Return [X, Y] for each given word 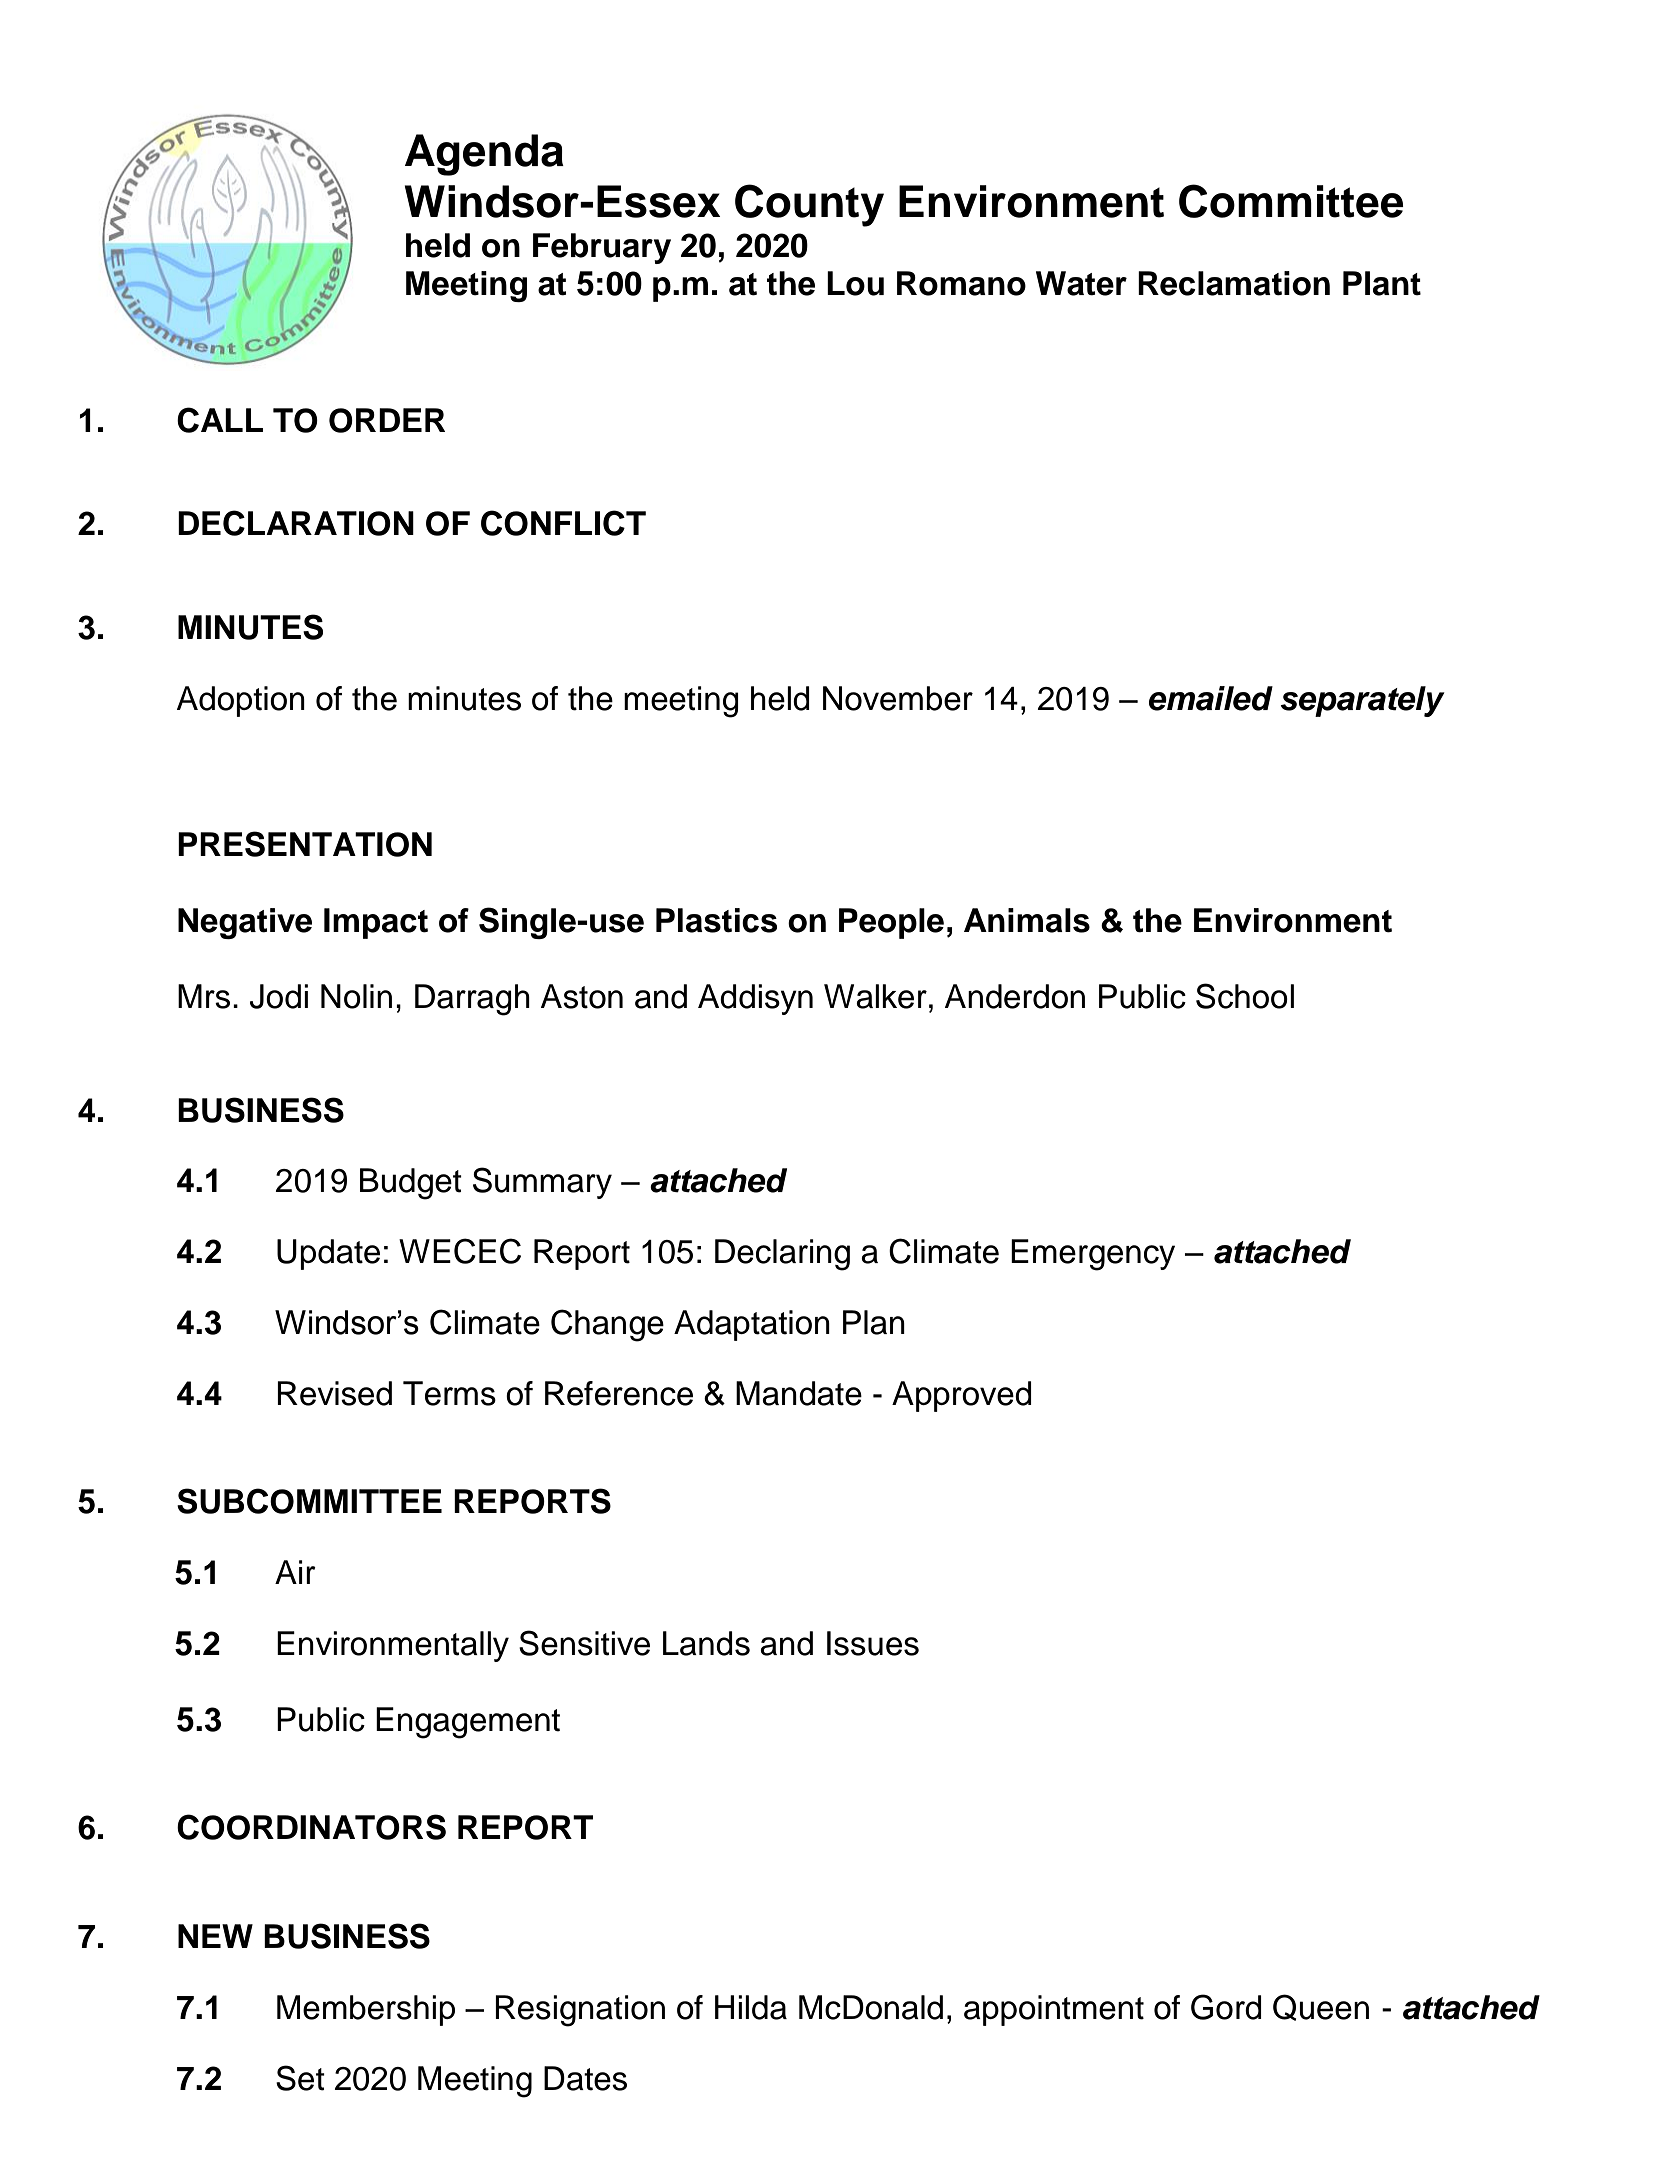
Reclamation [1234, 283]
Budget [411, 1184]
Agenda [484, 155]
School [1245, 996]
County [809, 205]
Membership [366, 2010]
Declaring [782, 1255]
